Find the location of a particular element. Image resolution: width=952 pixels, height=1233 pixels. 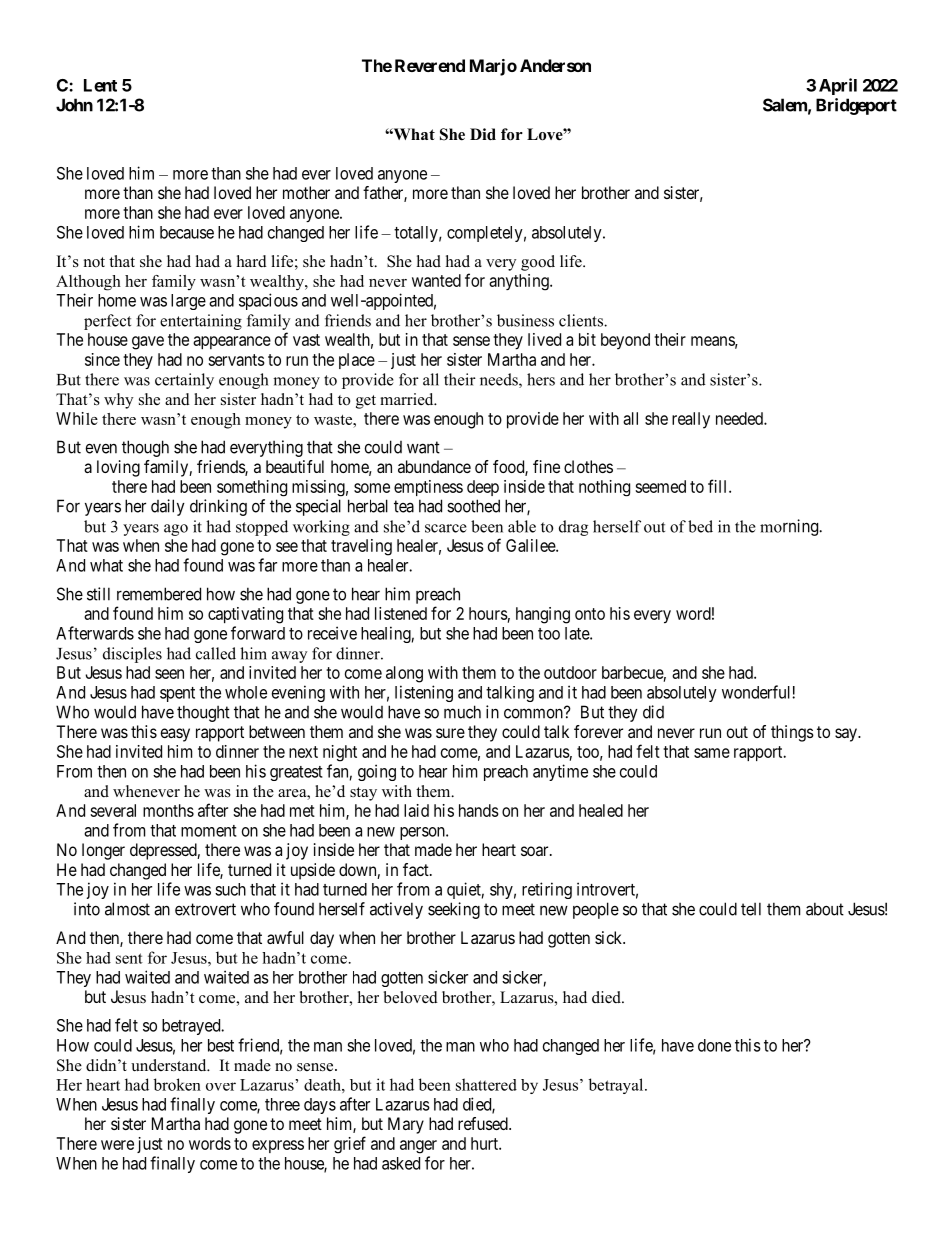

were is located at coordinates (117, 1145).
